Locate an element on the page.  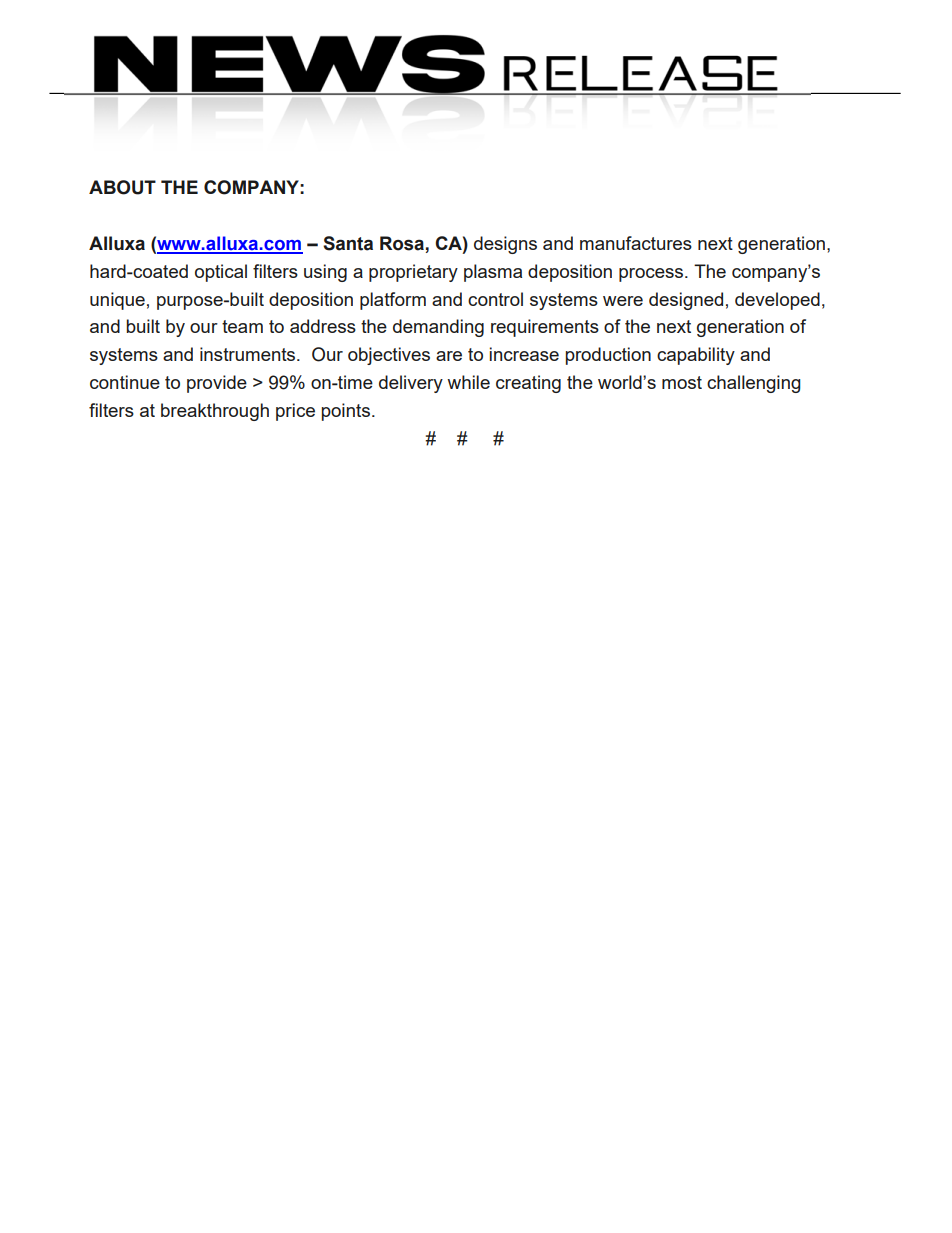
manufactures is located at coordinates (636, 243).
